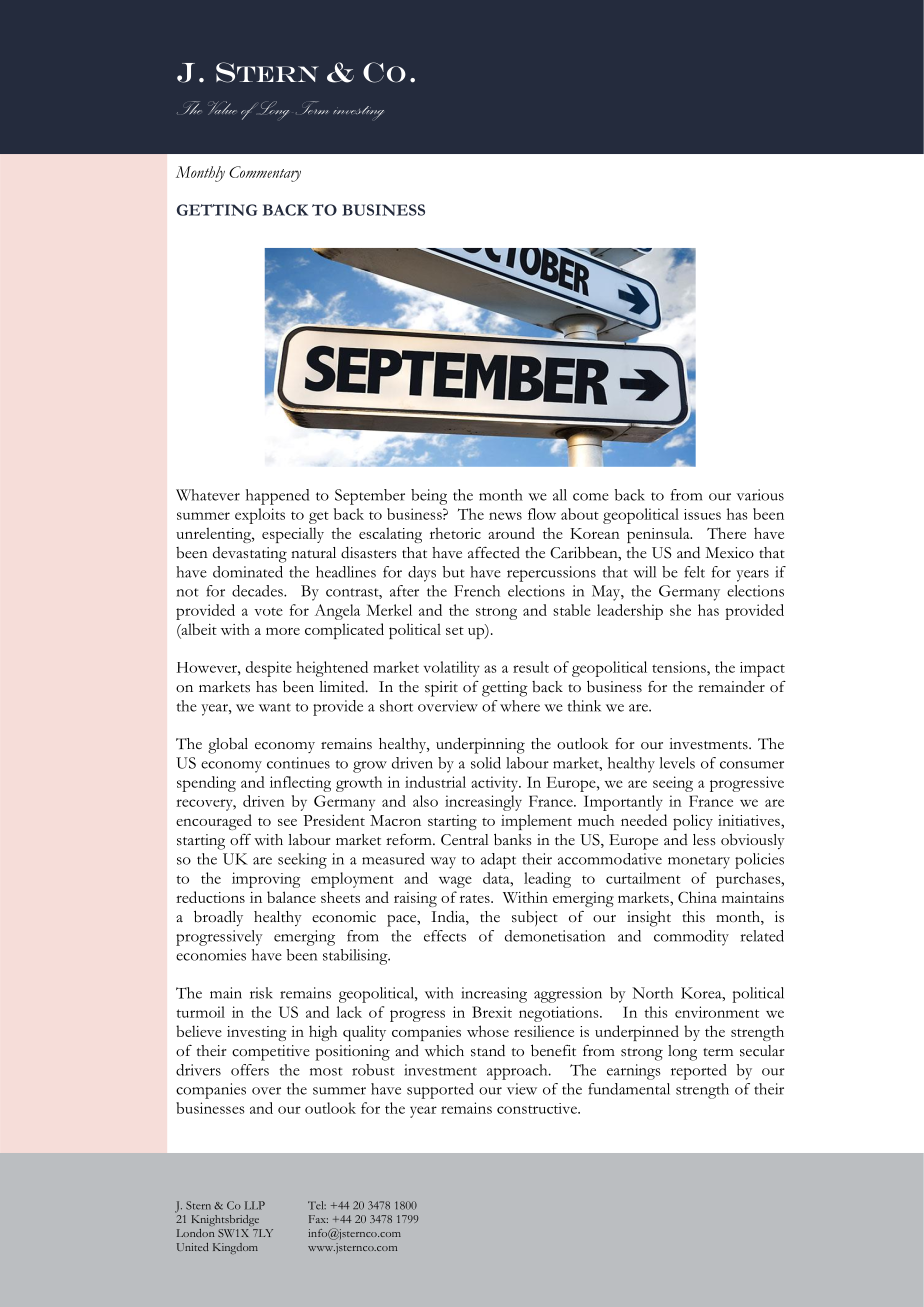 This screenshot has width=924, height=1307. I want to click on various, so click(760, 495).
